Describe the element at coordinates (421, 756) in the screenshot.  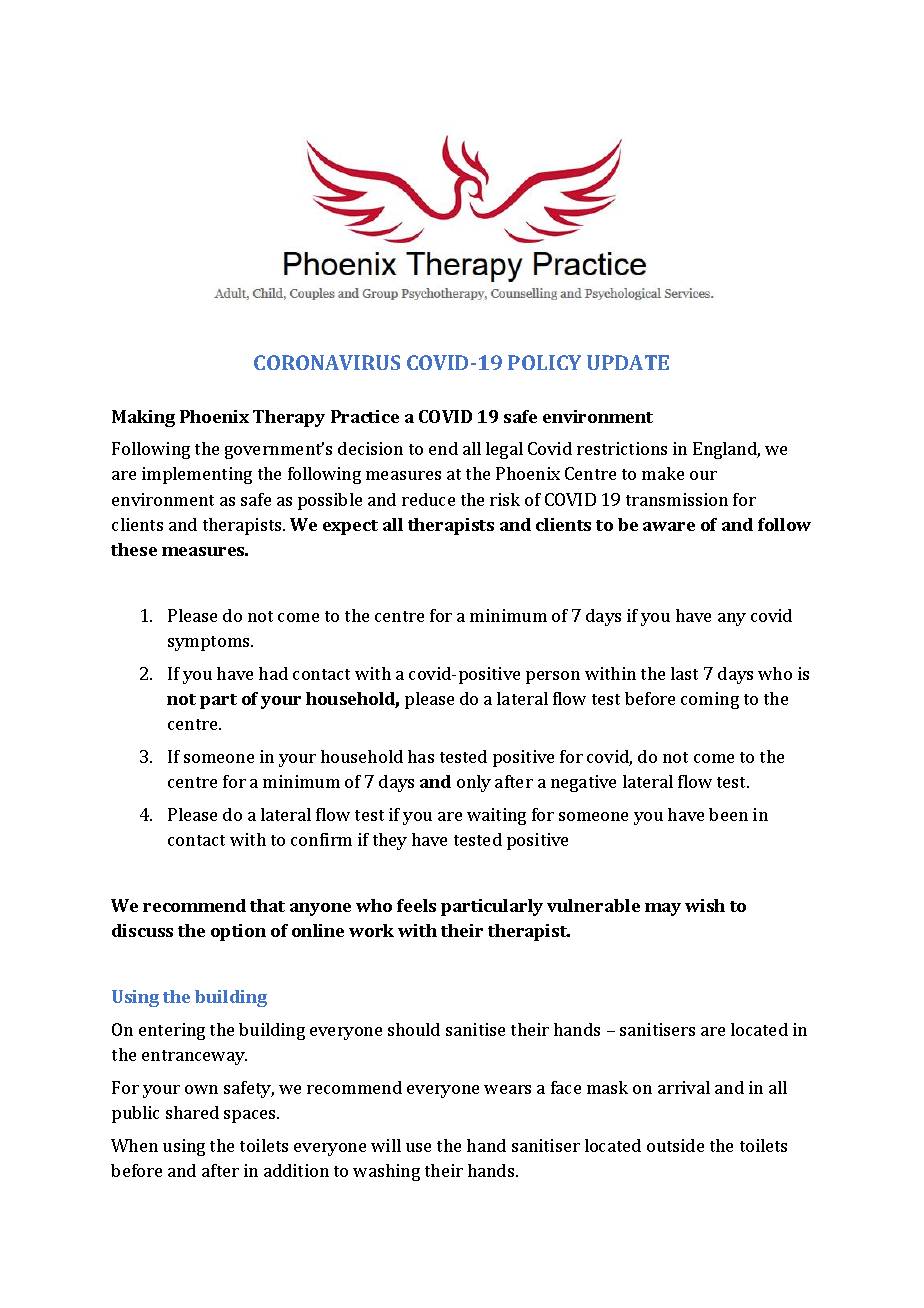
I see `has` at that location.
